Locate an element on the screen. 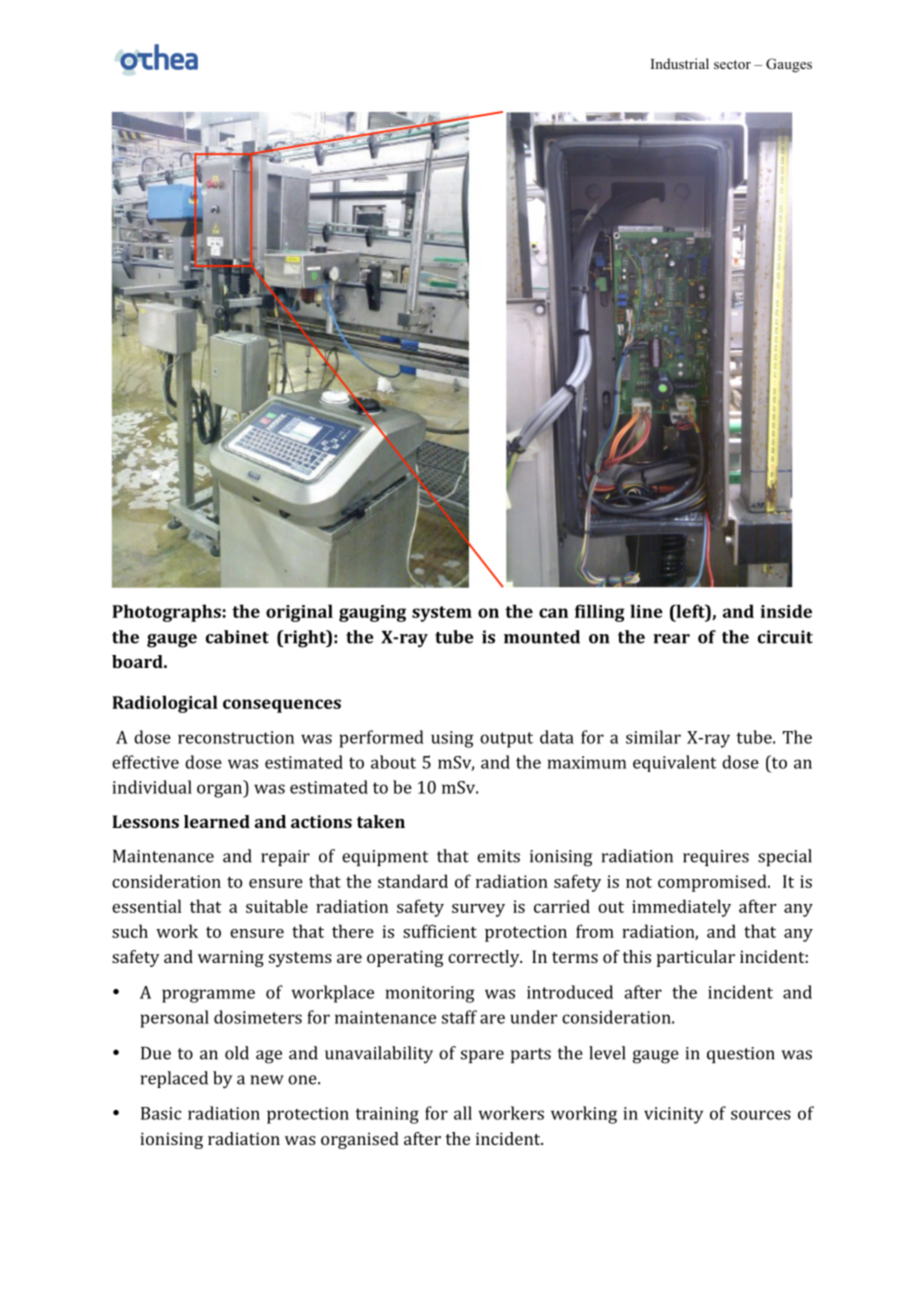 This screenshot has width=924, height=1308. special is located at coordinates (785, 857).
